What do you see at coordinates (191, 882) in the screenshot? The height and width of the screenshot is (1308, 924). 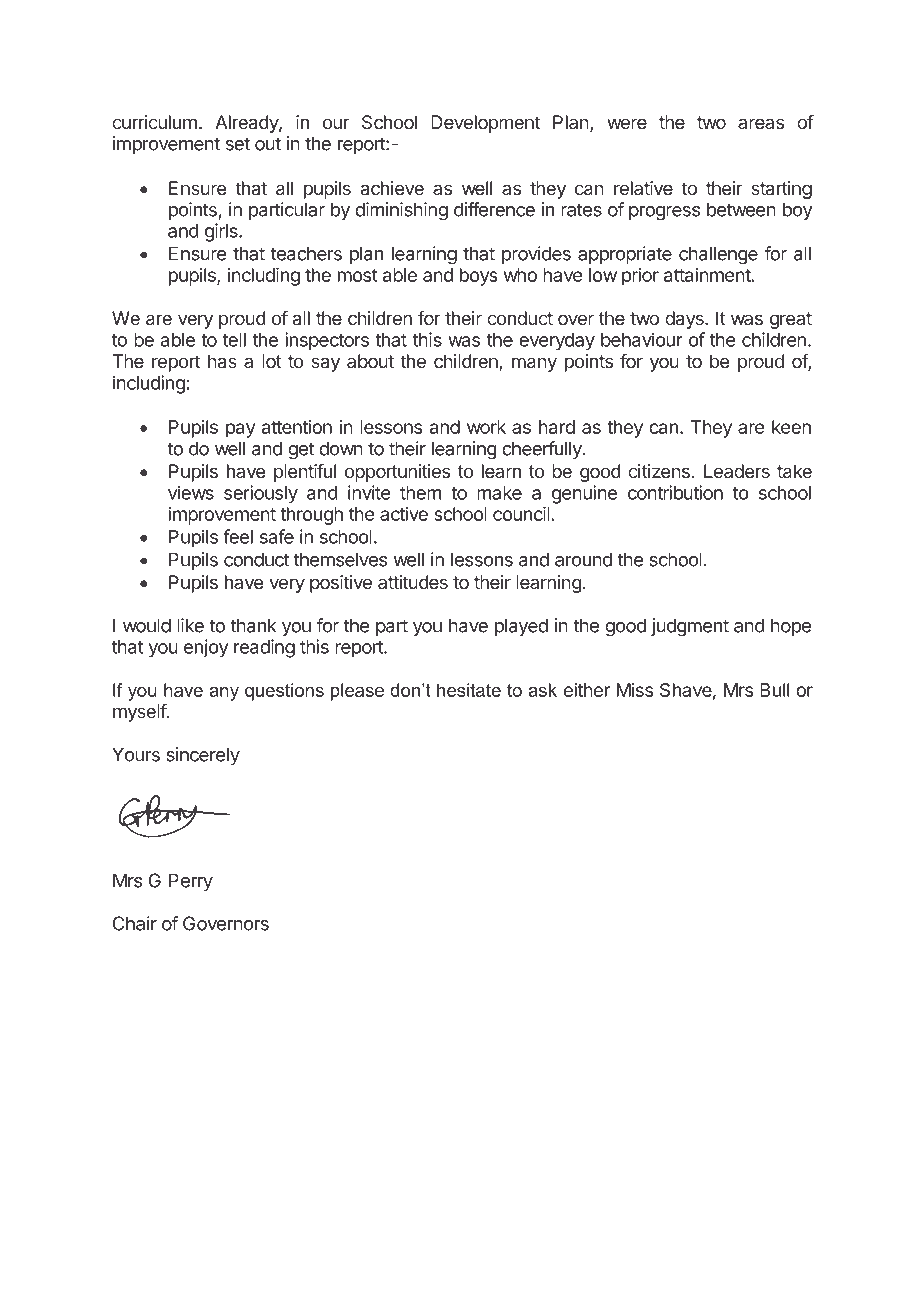 I see `Perry` at bounding box center [191, 882].
